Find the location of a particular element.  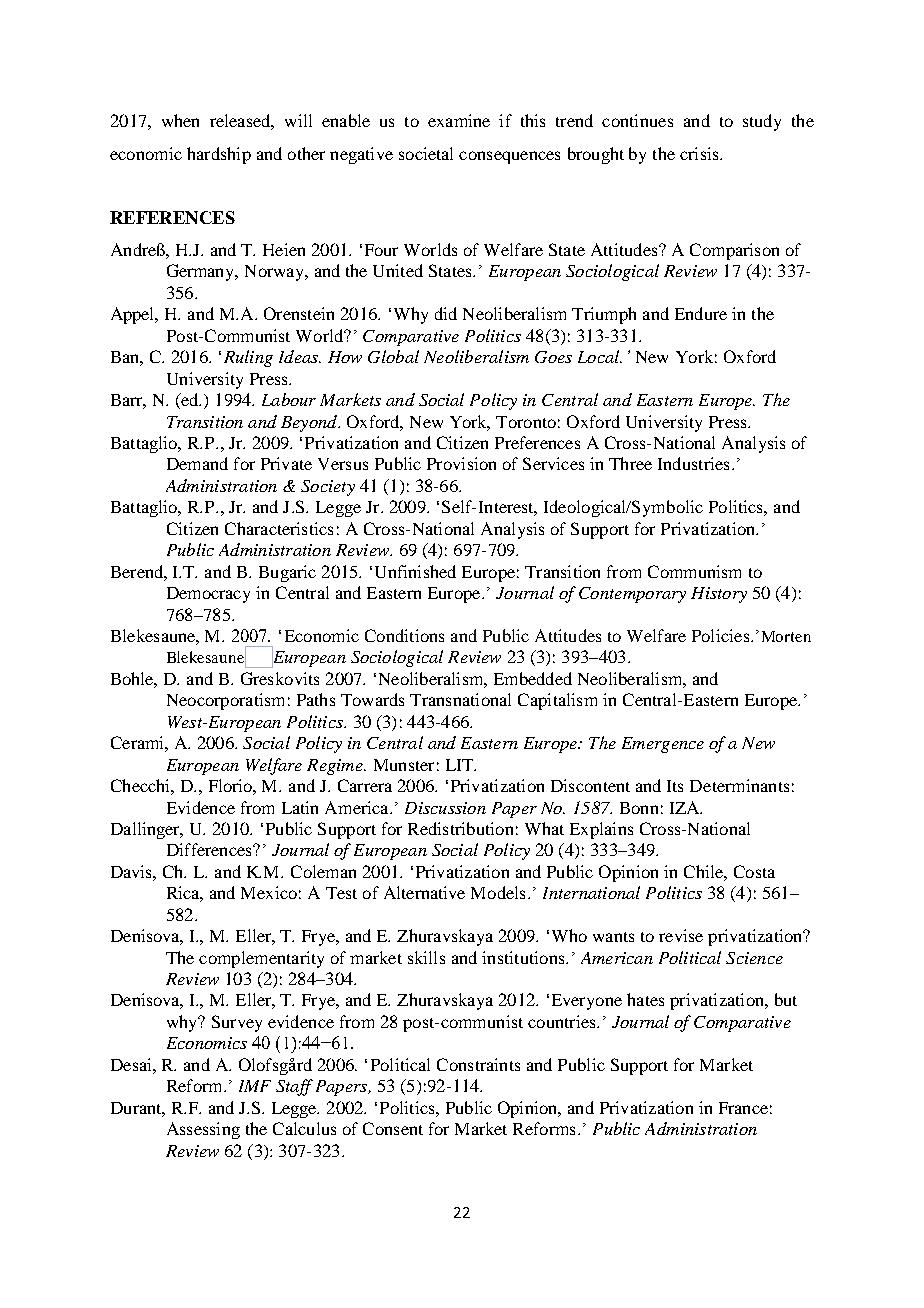

Assessing is located at coordinates (203, 1130).
